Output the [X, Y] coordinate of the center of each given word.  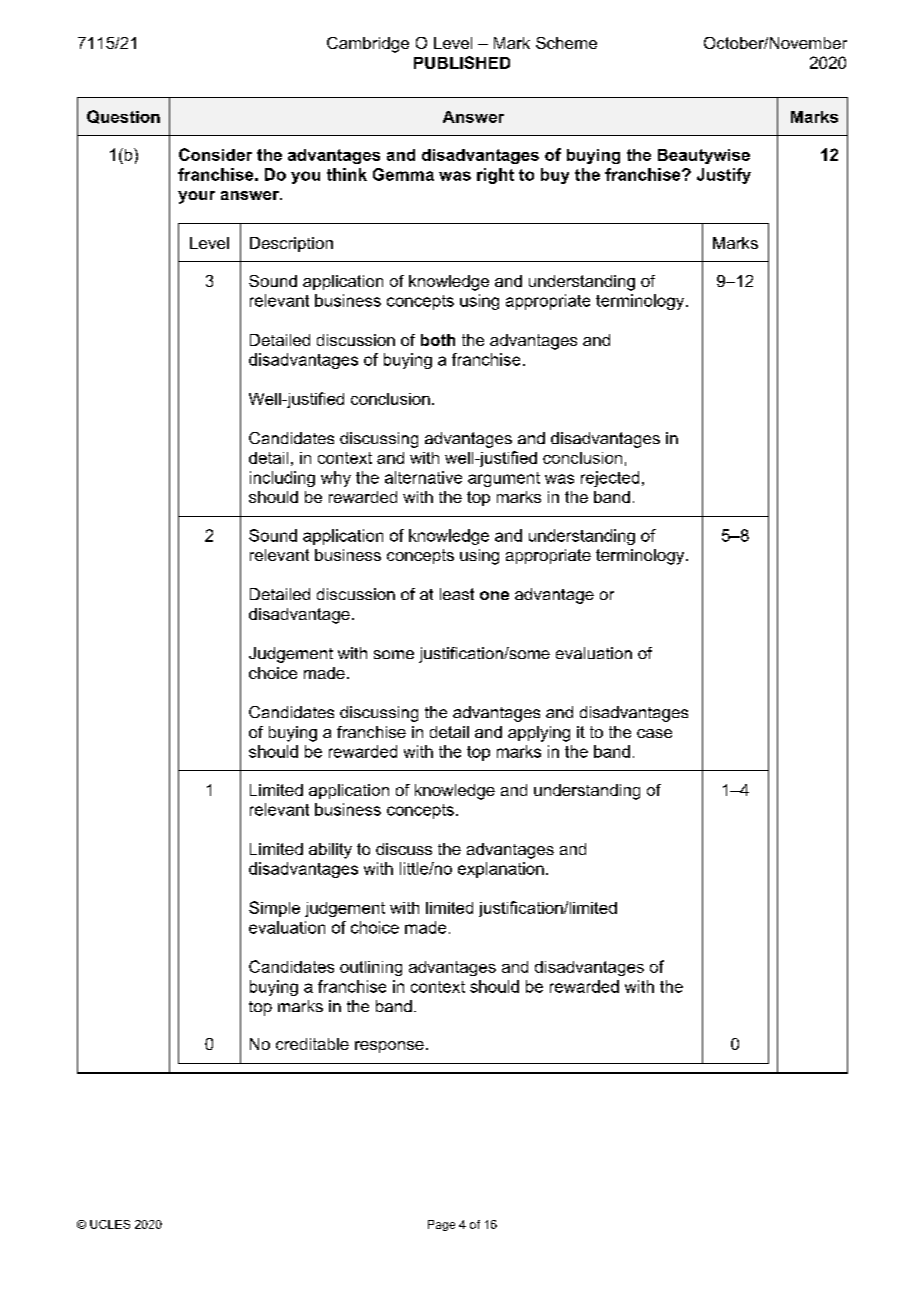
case [654, 733]
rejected [610, 479]
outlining [371, 968]
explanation [501, 870]
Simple [274, 909]
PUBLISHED [462, 62]
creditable [312, 1044]
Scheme [566, 43]
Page [441, 1225]
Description [291, 244]
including [282, 479]
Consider [215, 154]
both [438, 340]
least [457, 594]
